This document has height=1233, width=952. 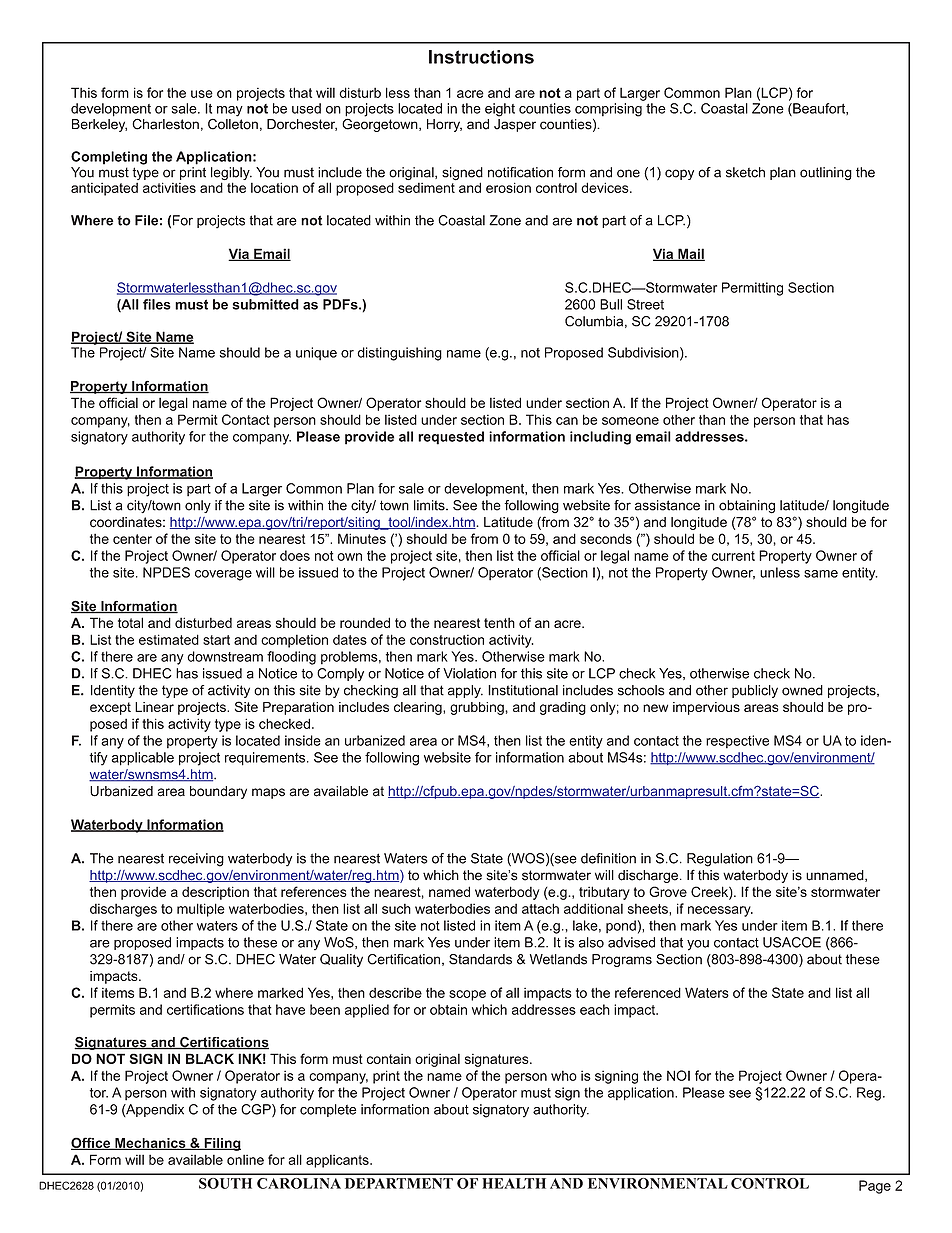 I want to click on tenth, so click(x=499, y=623).
